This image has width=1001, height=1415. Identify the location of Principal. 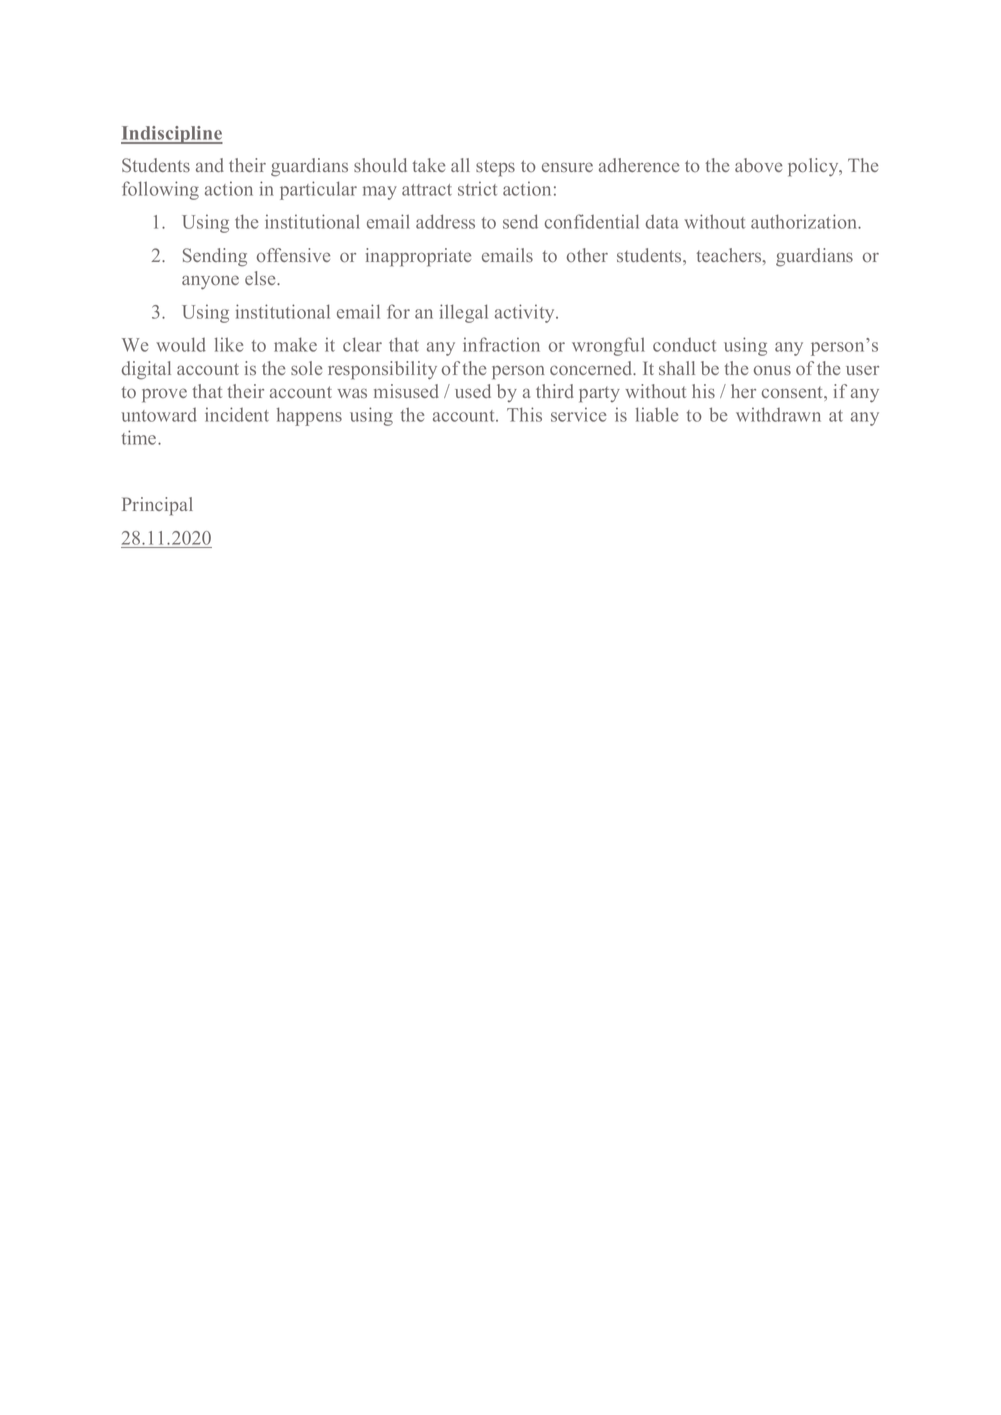
(157, 506).
